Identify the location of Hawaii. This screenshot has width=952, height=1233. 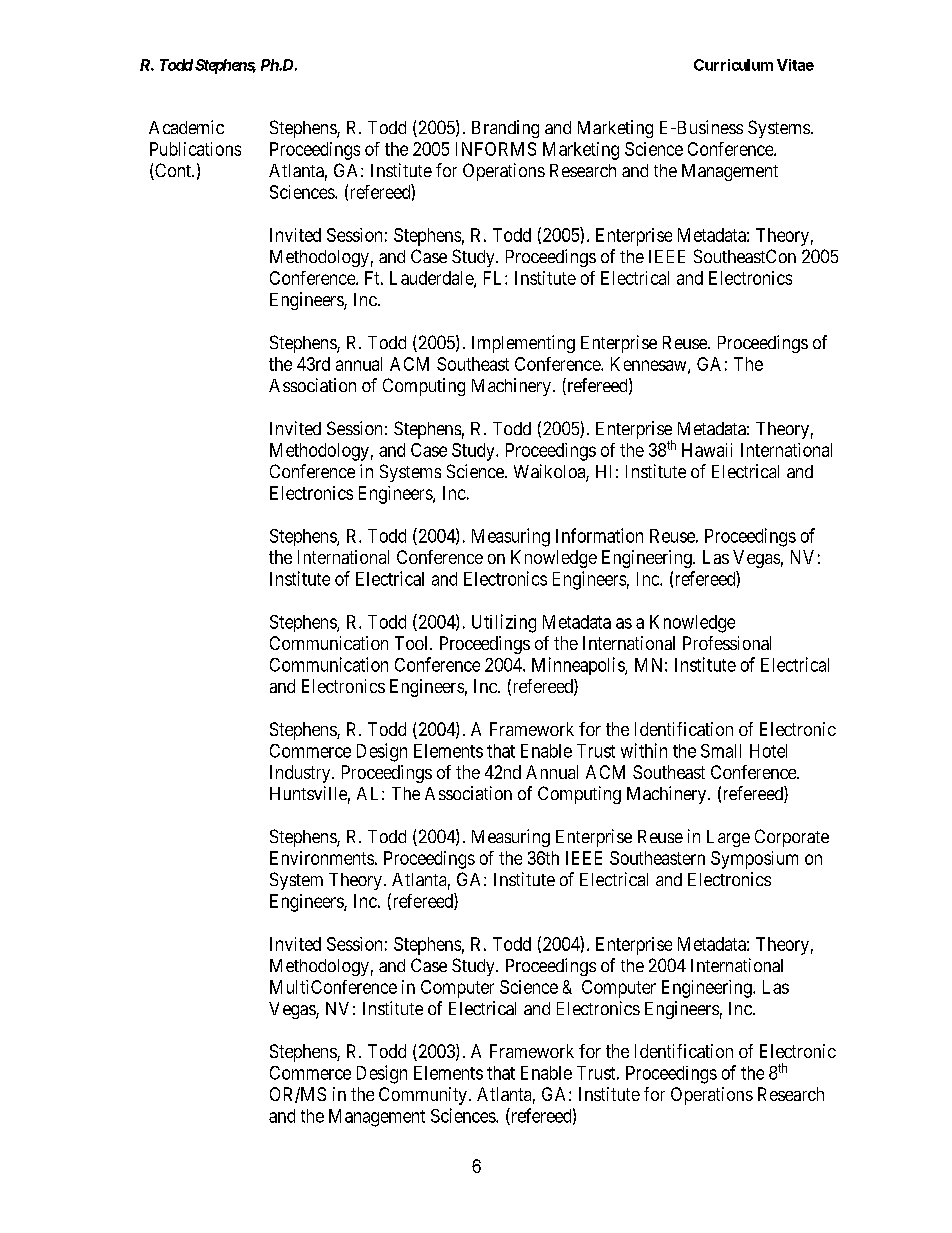
(707, 450).
